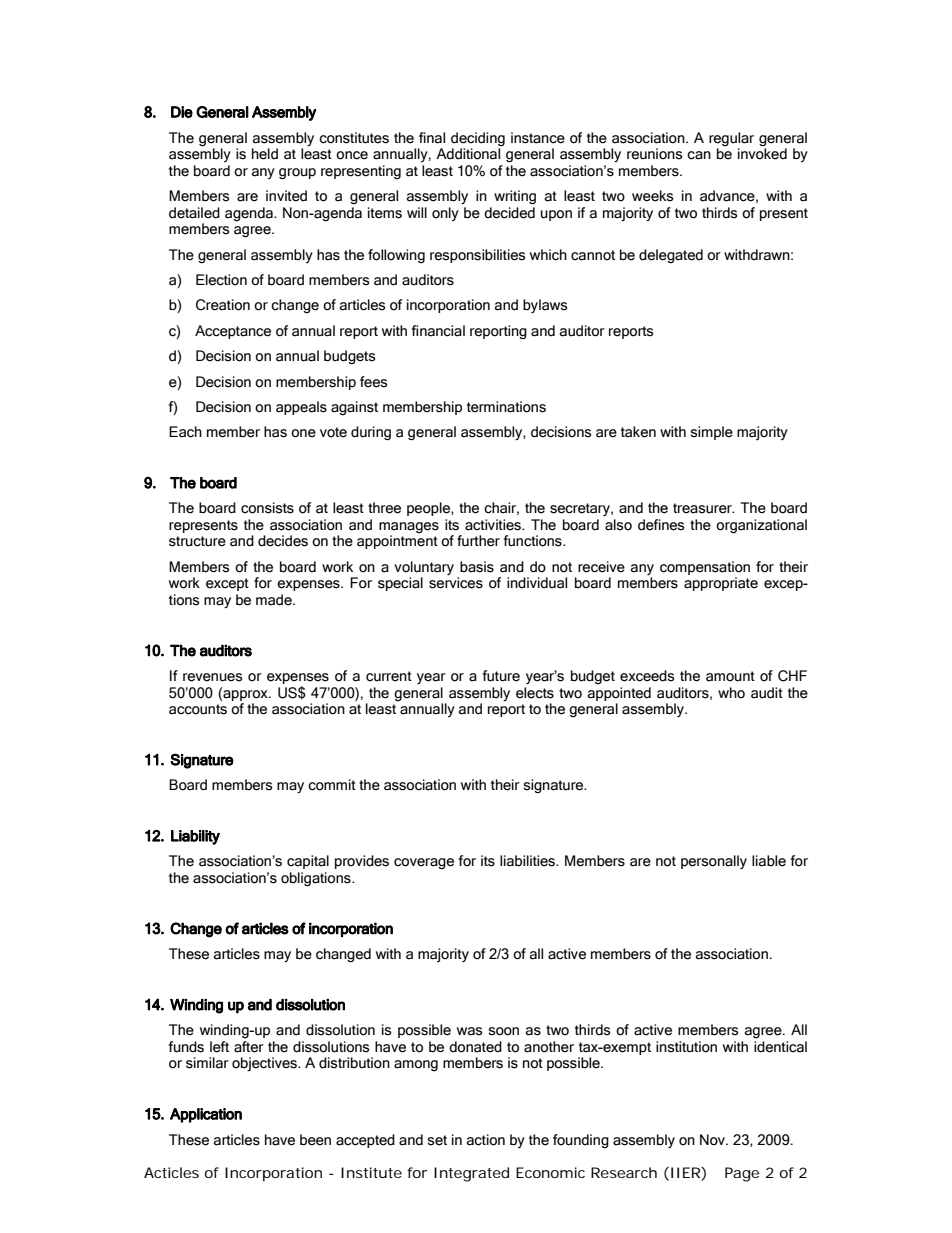 This page has width=952, height=1233. What do you see at coordinates (486, 1140) in the page?
I see `action` at bounding box center [486, 1140].
